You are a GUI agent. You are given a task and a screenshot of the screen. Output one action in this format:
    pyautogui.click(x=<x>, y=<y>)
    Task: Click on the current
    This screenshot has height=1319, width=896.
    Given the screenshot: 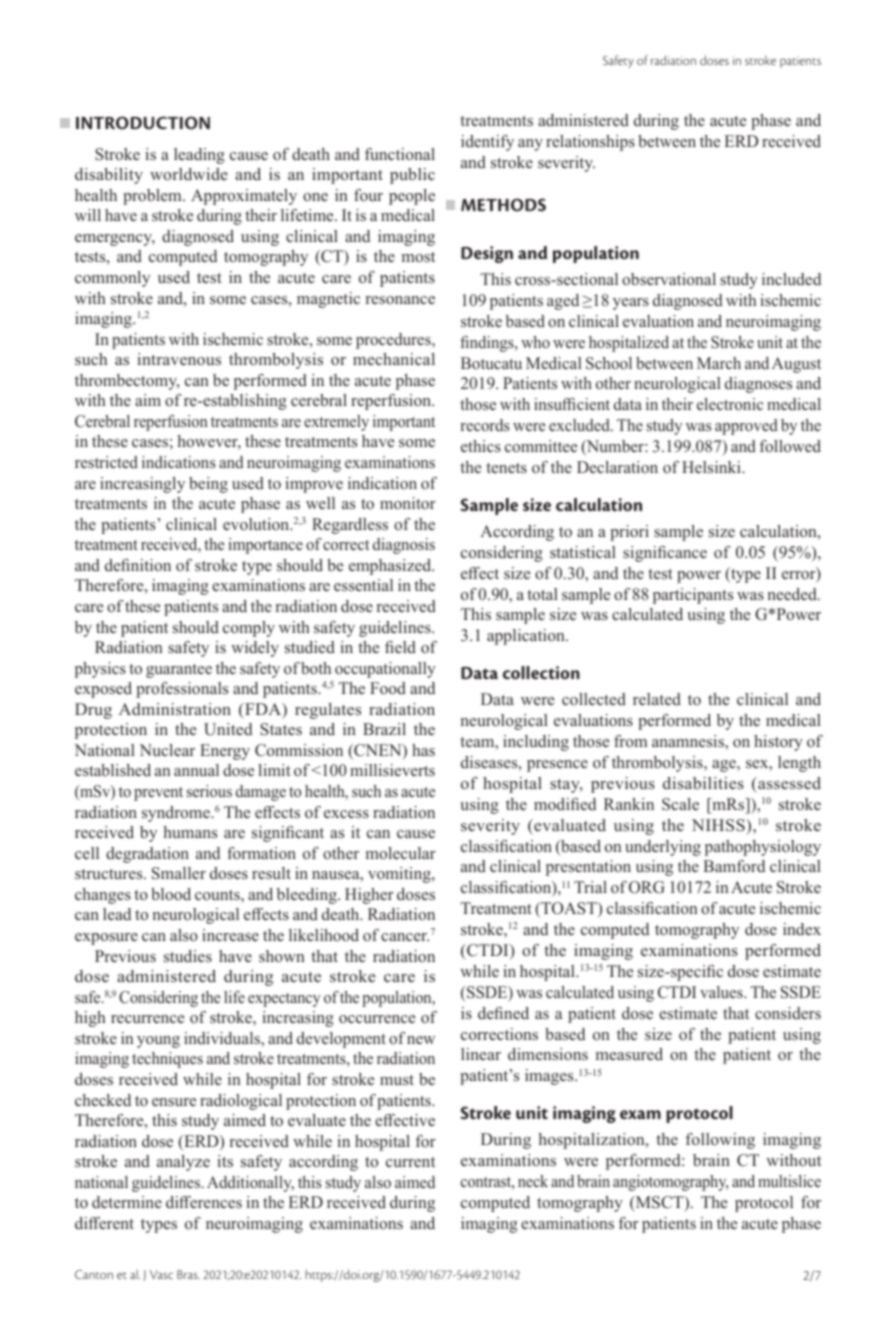 What is the action you would take?
    pyautogui.click(x=410, y=1162)
